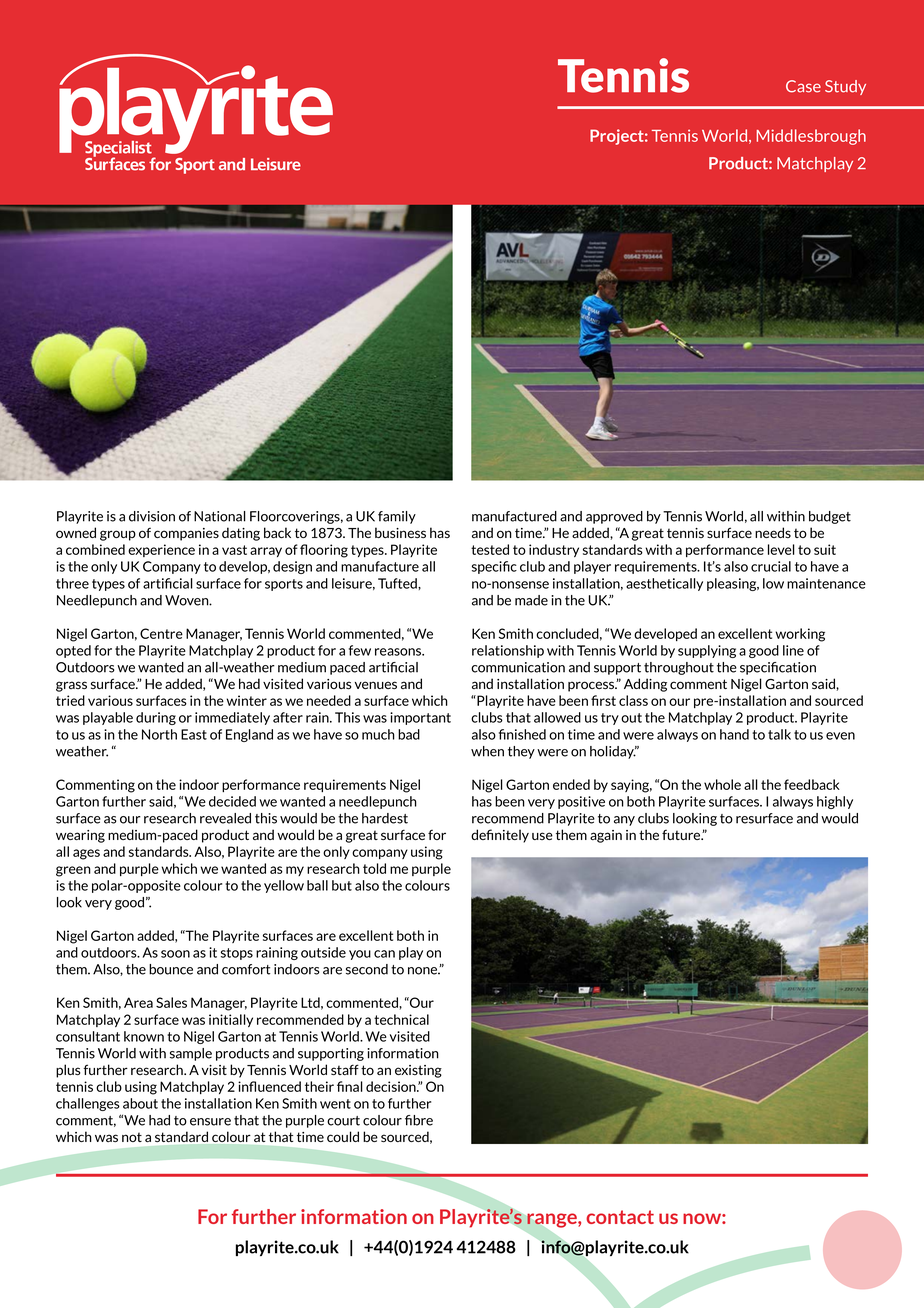 The width and height of the screenshot is (924, 1308). Describe the element at coordinates (487, 751) in the screenshot. I see `when` at that location.
